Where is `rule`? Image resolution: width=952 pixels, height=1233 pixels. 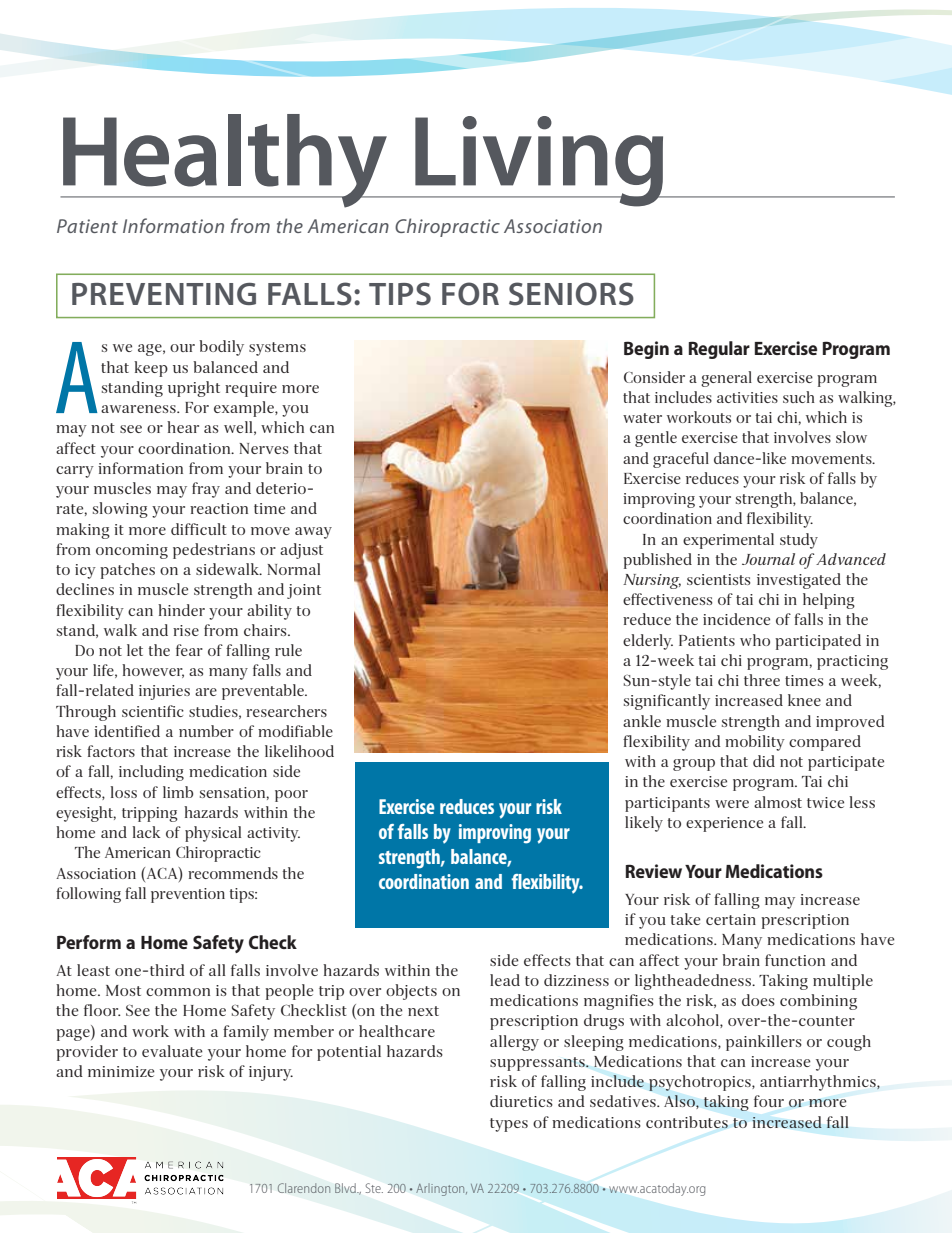 rule is located at coordinates (288, 650).
